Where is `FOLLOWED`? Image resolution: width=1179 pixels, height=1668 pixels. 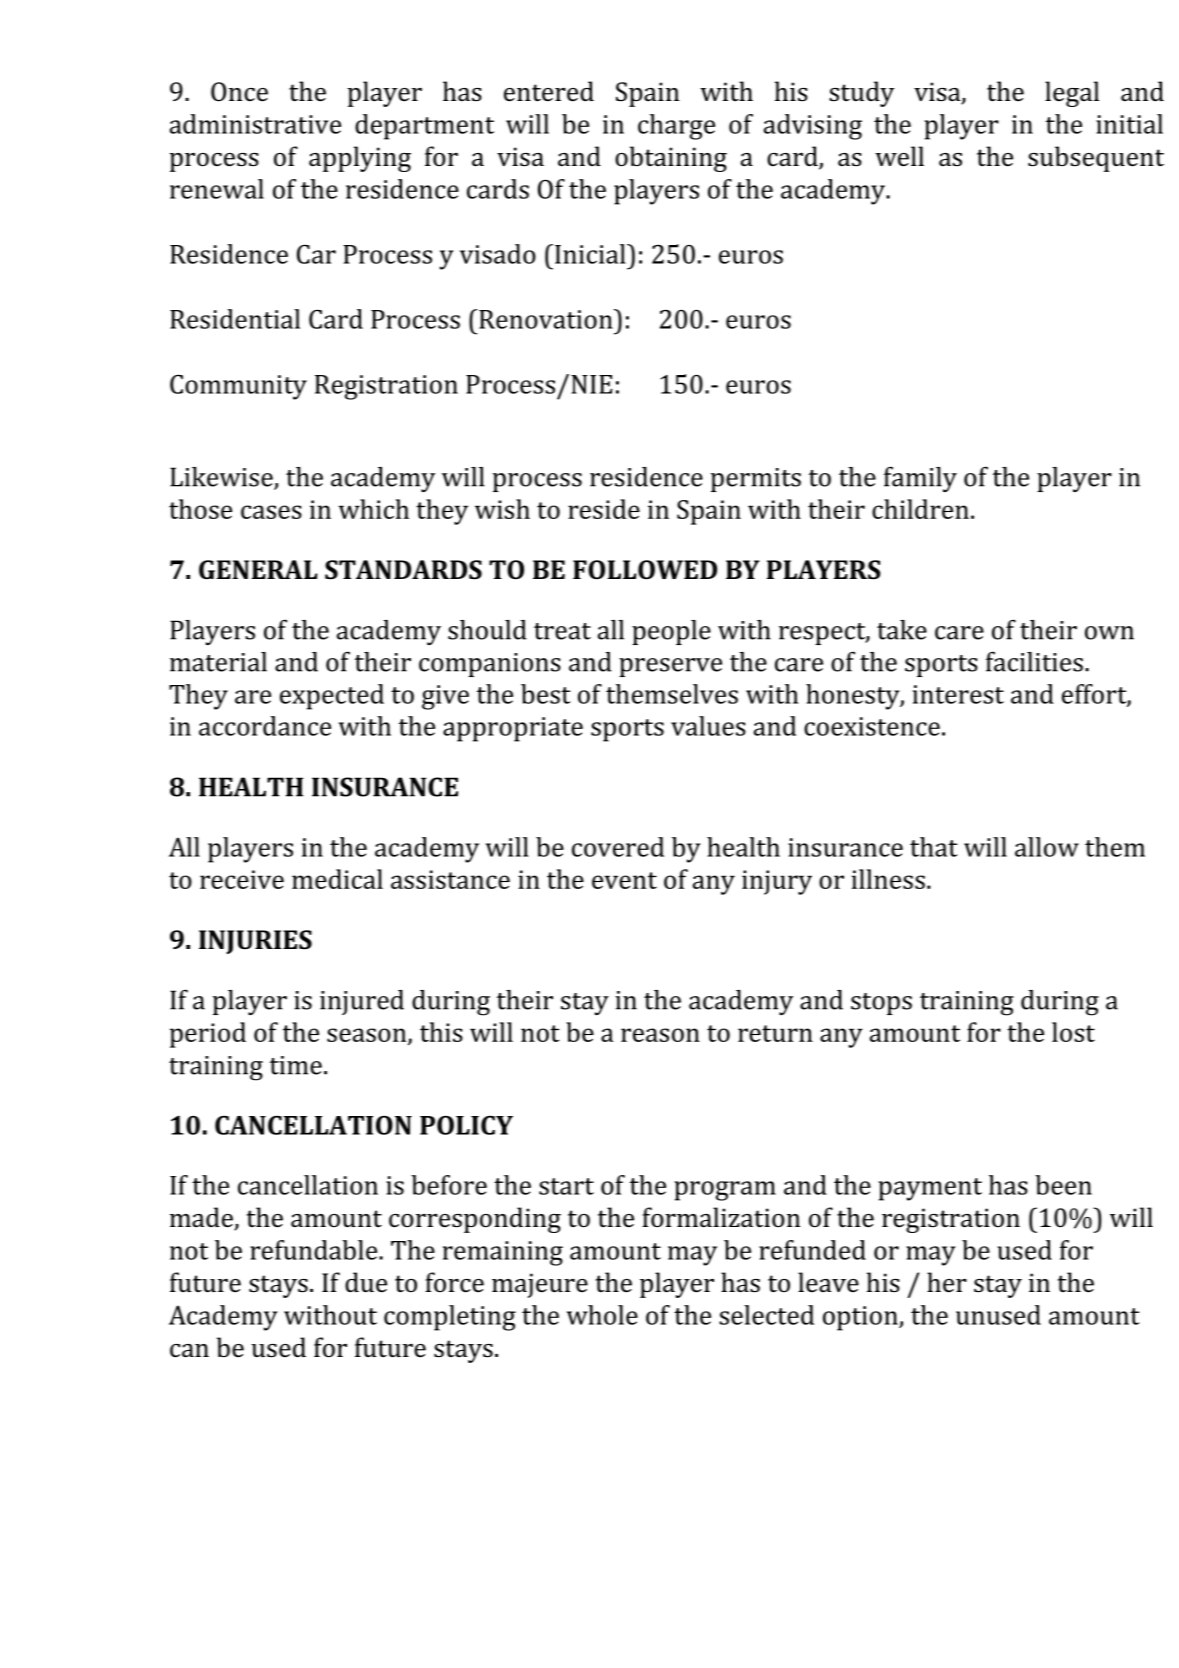
FOLLOWED is located at coordinates (645, 570).
